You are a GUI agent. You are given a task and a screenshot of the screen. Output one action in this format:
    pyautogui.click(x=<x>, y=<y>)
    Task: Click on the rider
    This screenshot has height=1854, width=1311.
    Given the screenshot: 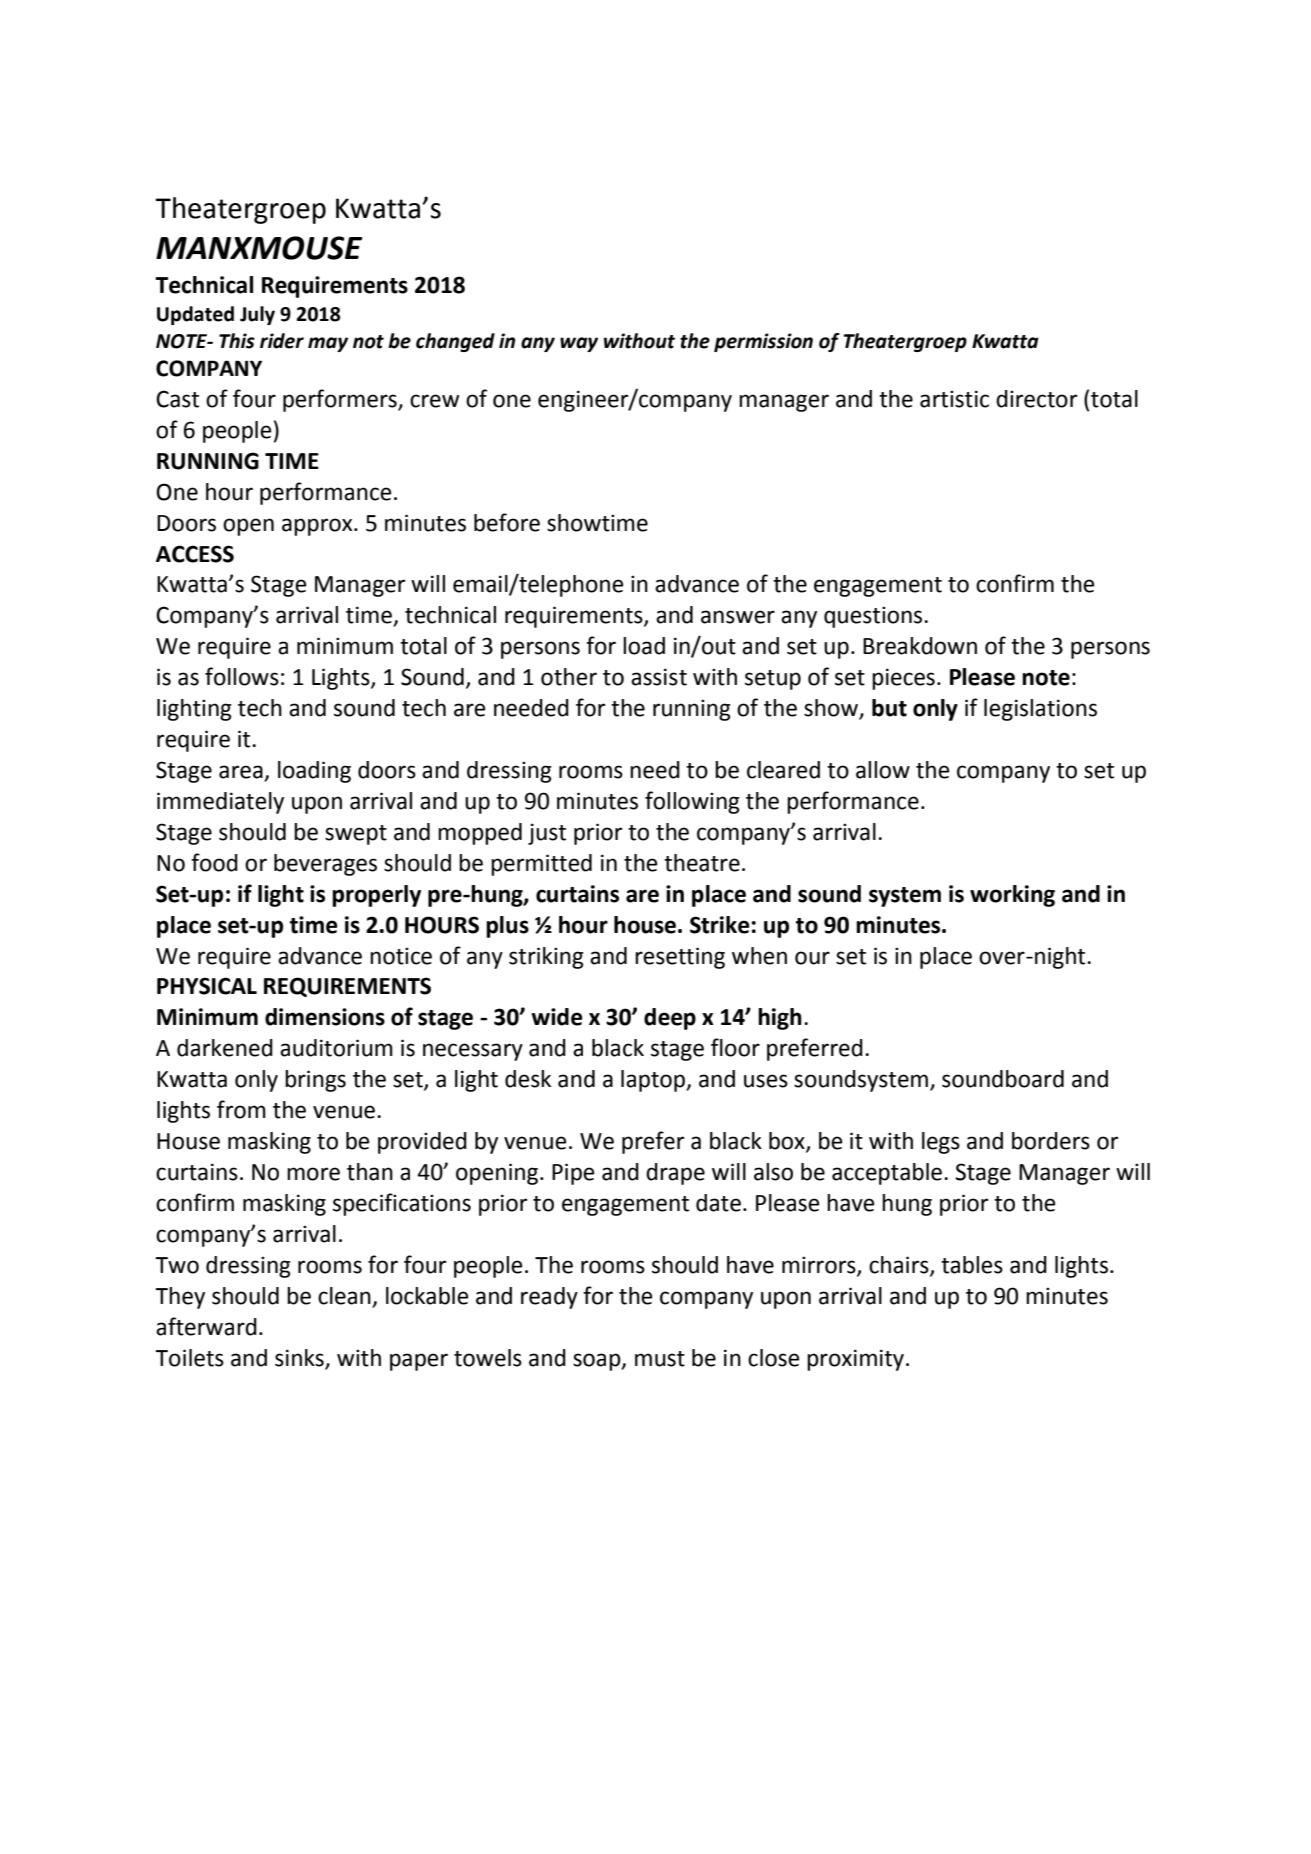 What is the action you would take?
    pyautogui.click(x=282, y=341)
